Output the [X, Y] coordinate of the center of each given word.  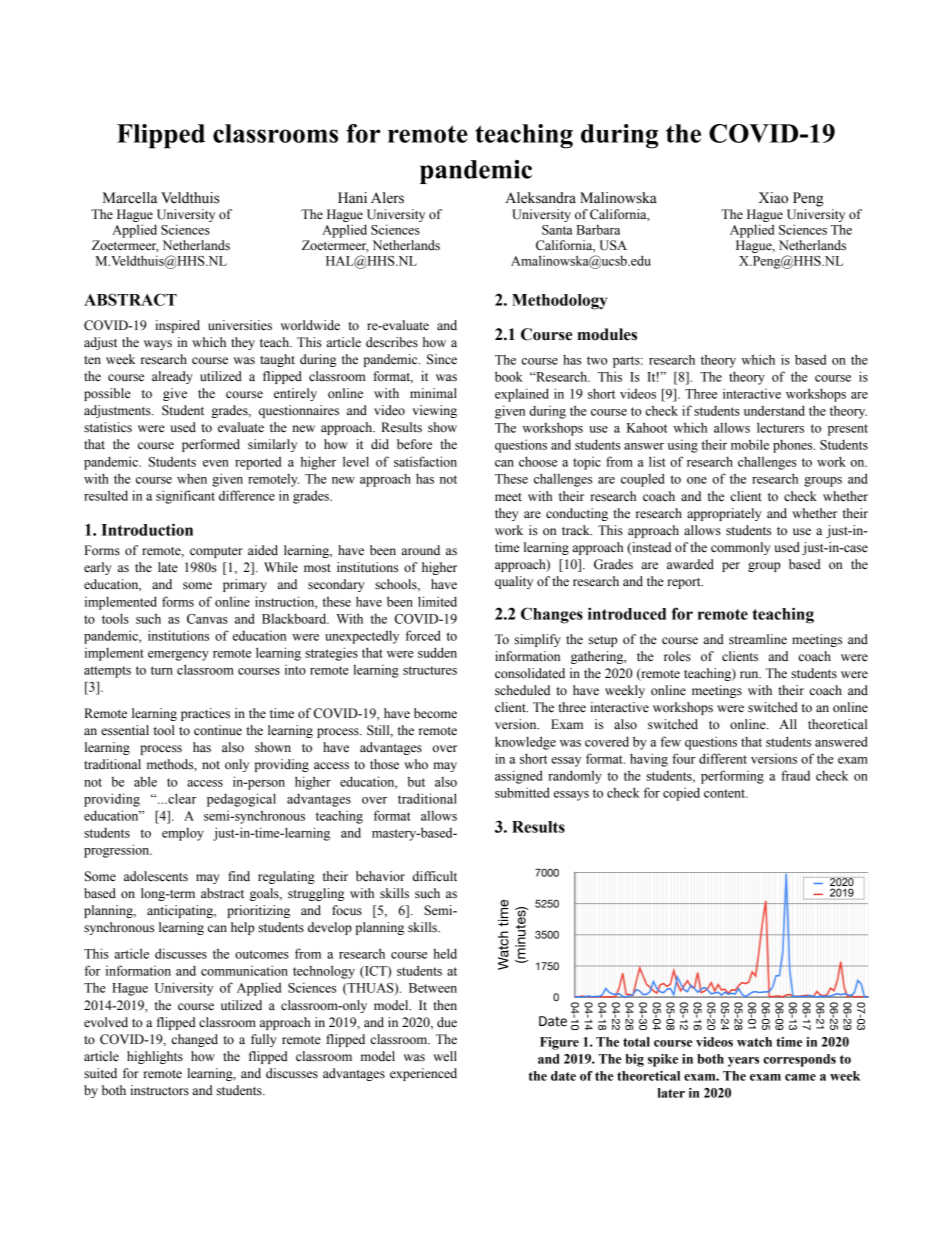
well [445, 1056]
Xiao [773, 198]
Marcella [130, 198]
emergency [178, 656]
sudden [437, 652]
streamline [758, 639]
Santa [557, 230]
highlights [155, 1057]
